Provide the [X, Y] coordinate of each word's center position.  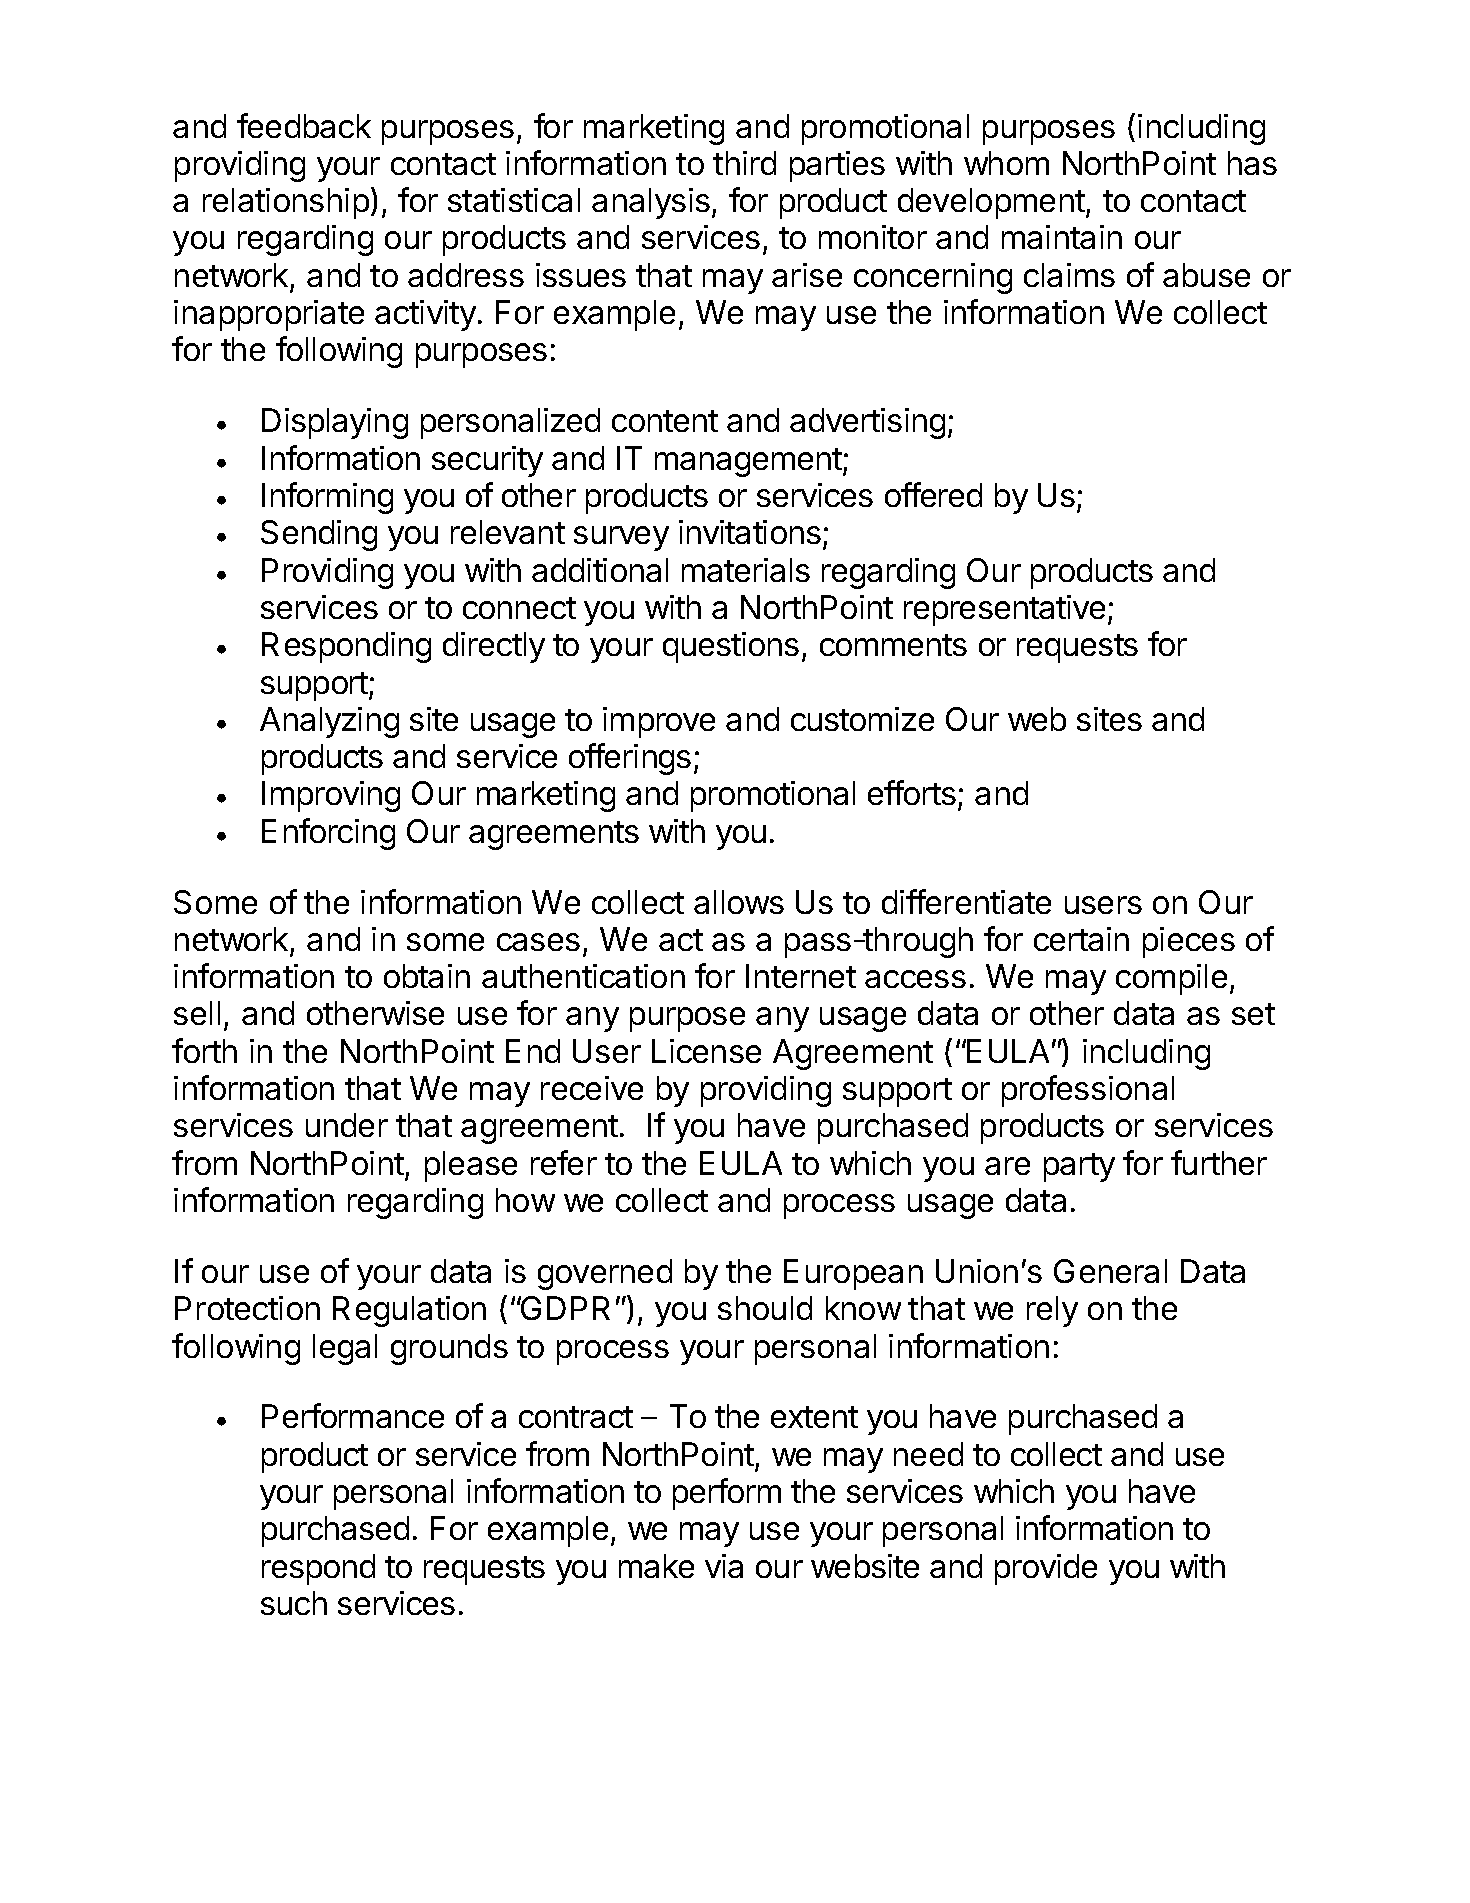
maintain [1062, 237]
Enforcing [328, 834]
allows [739, 902]
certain [1081, 939]
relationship [286, 203]
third [744, 163]
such [294, 1603]
